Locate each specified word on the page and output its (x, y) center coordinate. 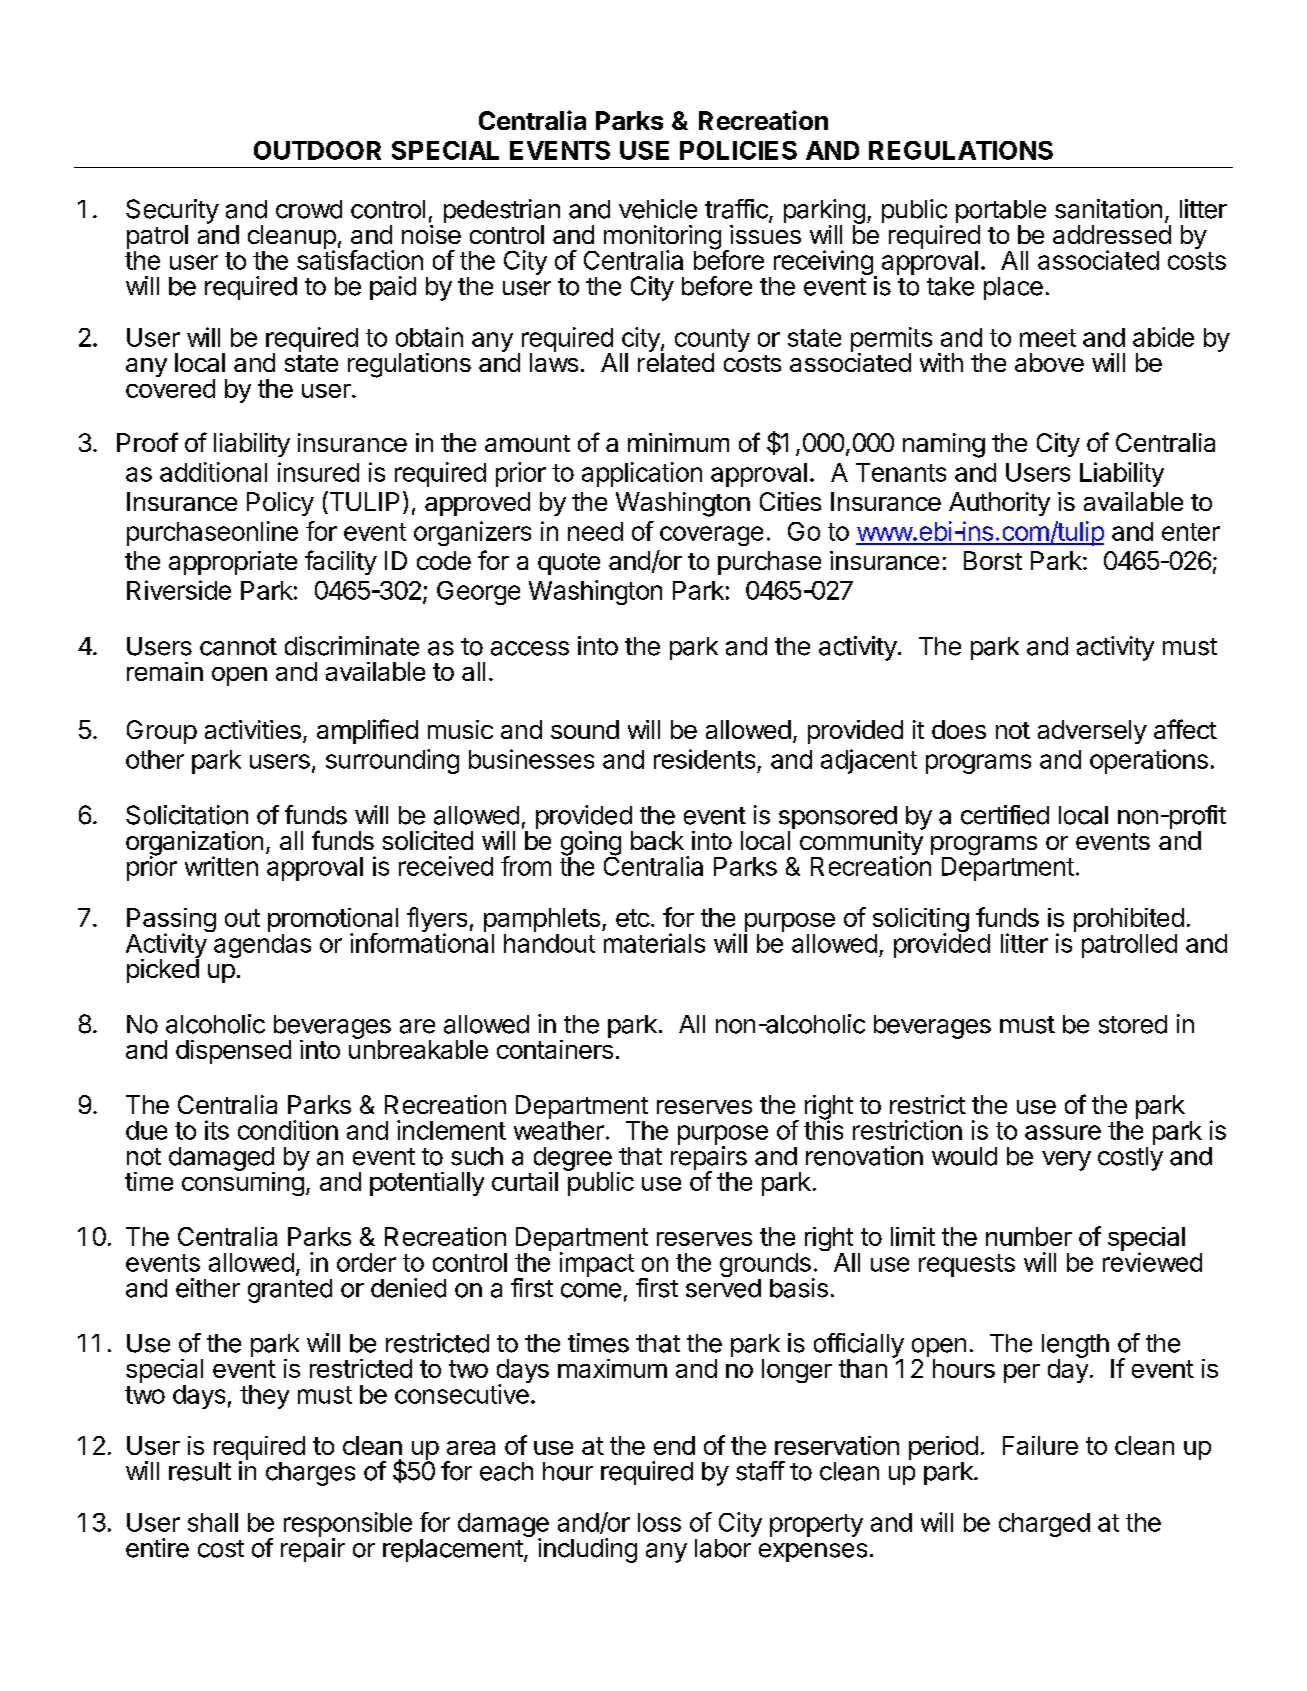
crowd (309, 209)
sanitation (1108, 209)
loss (659, 1522)
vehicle (658, 209)
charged (1044, 1525)
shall (213, 1522)
